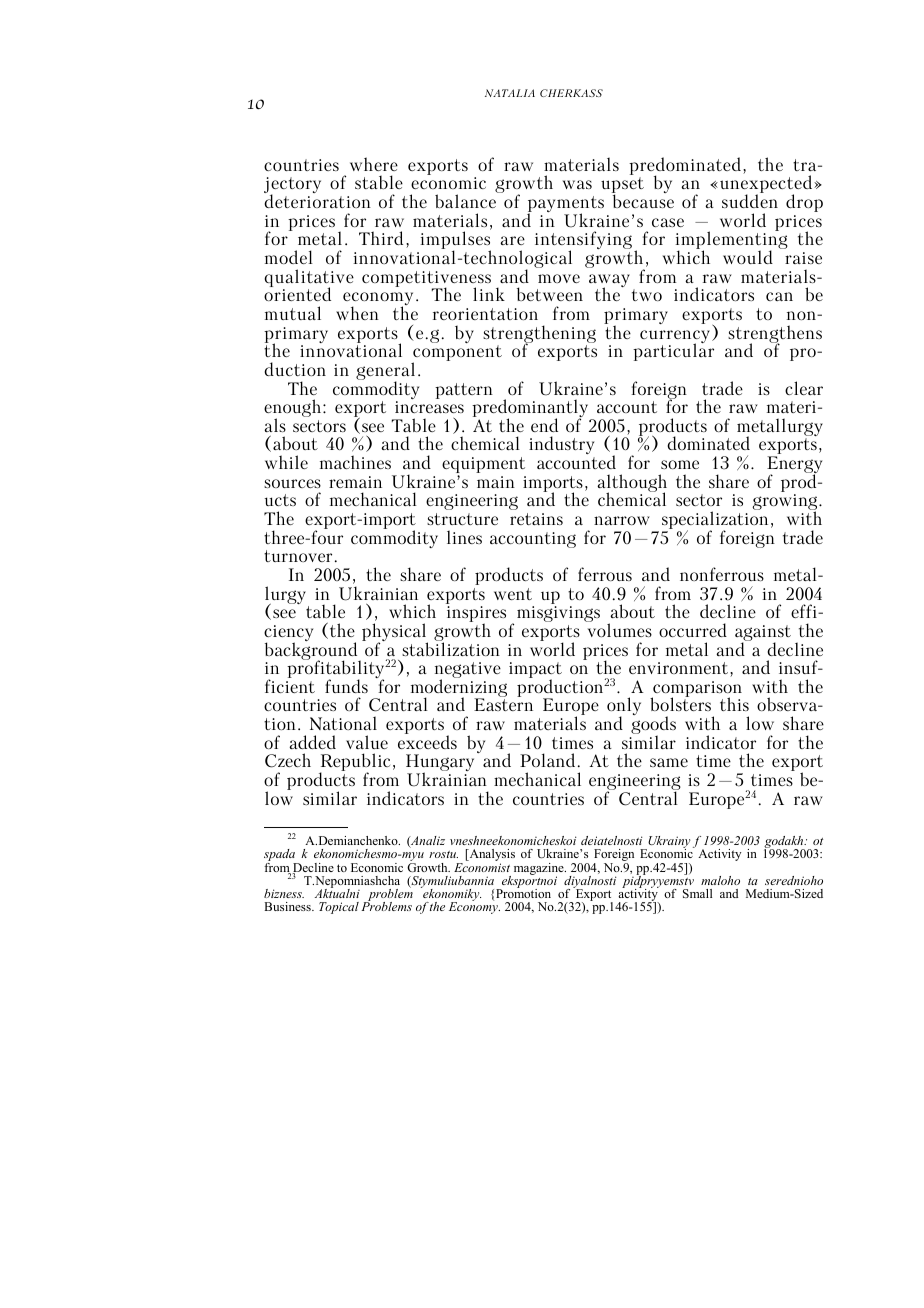 The width and height of the image is (924, 1308). Describe the element at coordinates (697, 893) in the image. I see `Small` at that location.
